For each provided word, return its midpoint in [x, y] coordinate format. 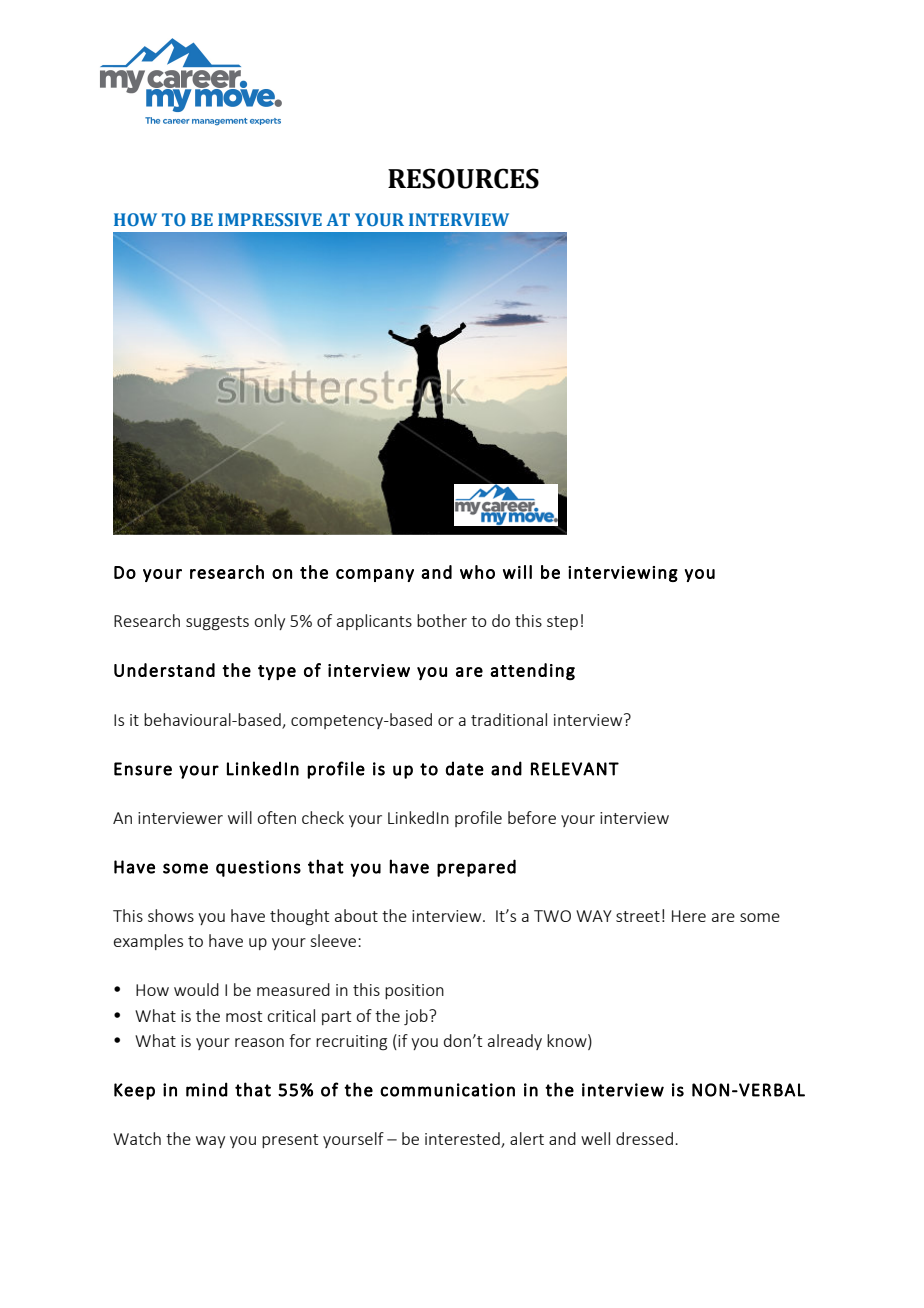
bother [442, 620]
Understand [164, 670]
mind [207, 1089]
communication [447, 1090]
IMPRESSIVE [270, 220]
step [562, 623]
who [477, 572]
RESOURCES [463, 178]
